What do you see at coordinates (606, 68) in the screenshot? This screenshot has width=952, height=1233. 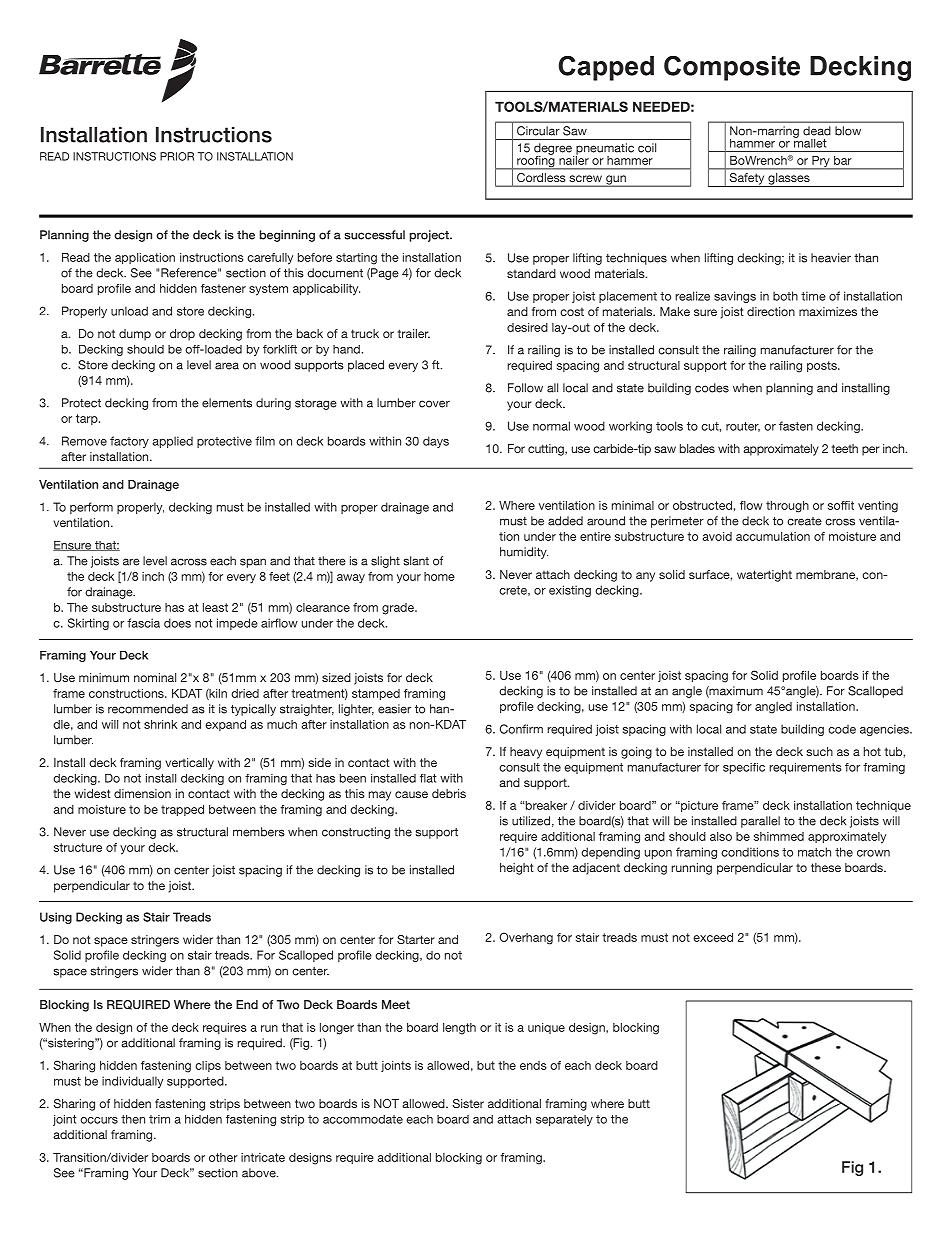 I see `Capped` at bounding box center [606, 68].
